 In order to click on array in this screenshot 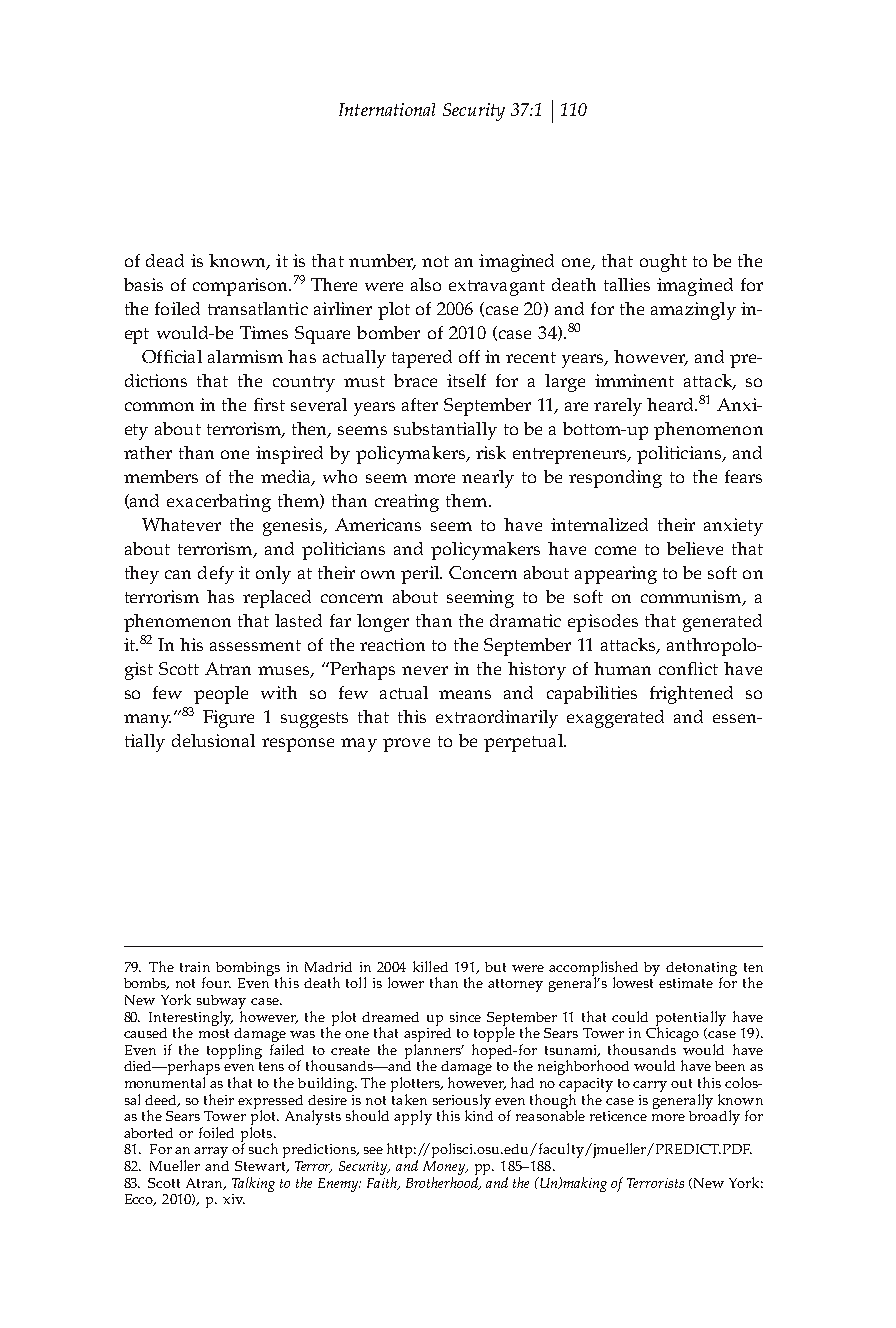, I will do `click(211, 1152)`.
